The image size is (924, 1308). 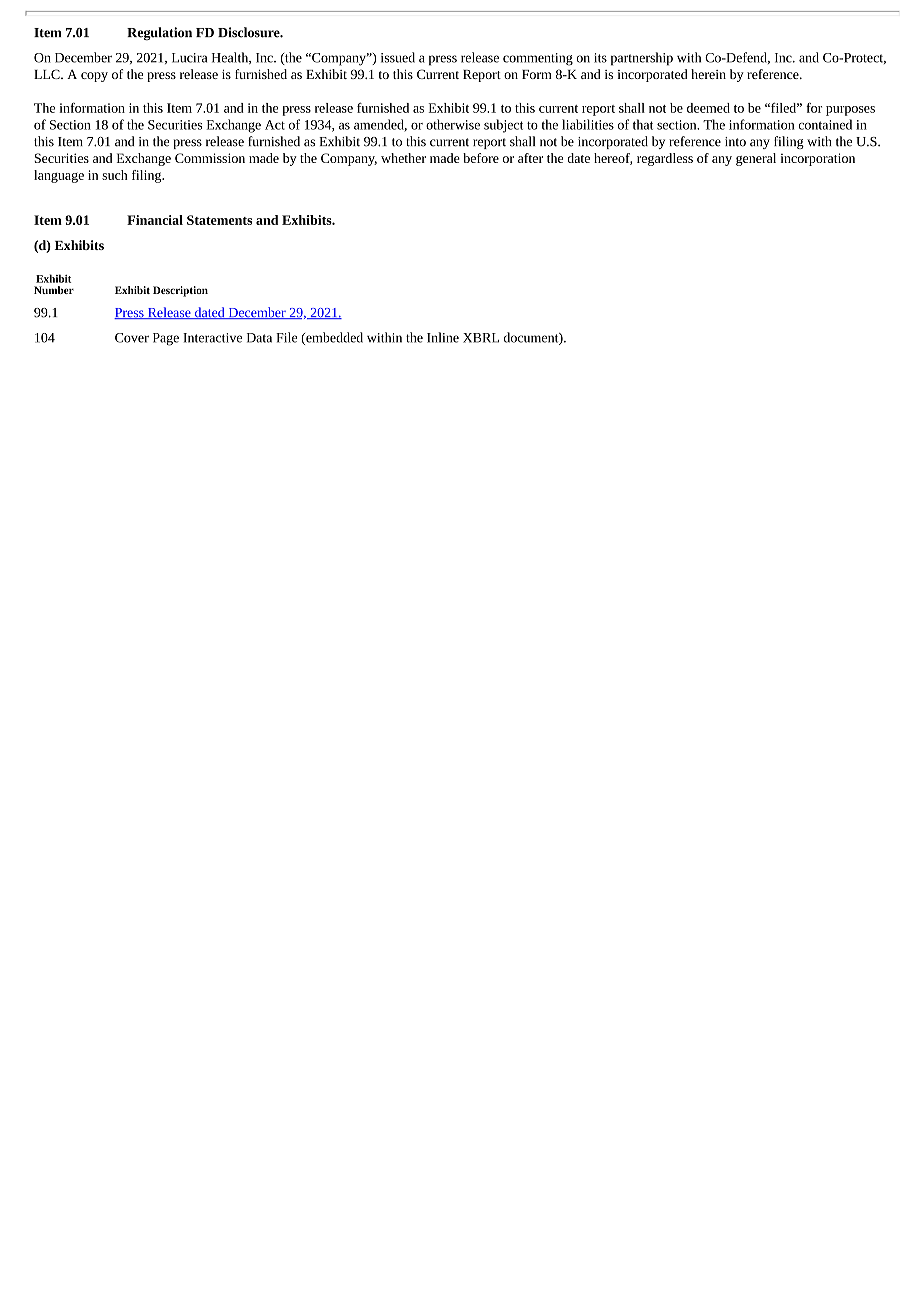 What do you see at coordinates (159, 34) in the page?
I see `Regulation` at bounding box center [159, 34].
